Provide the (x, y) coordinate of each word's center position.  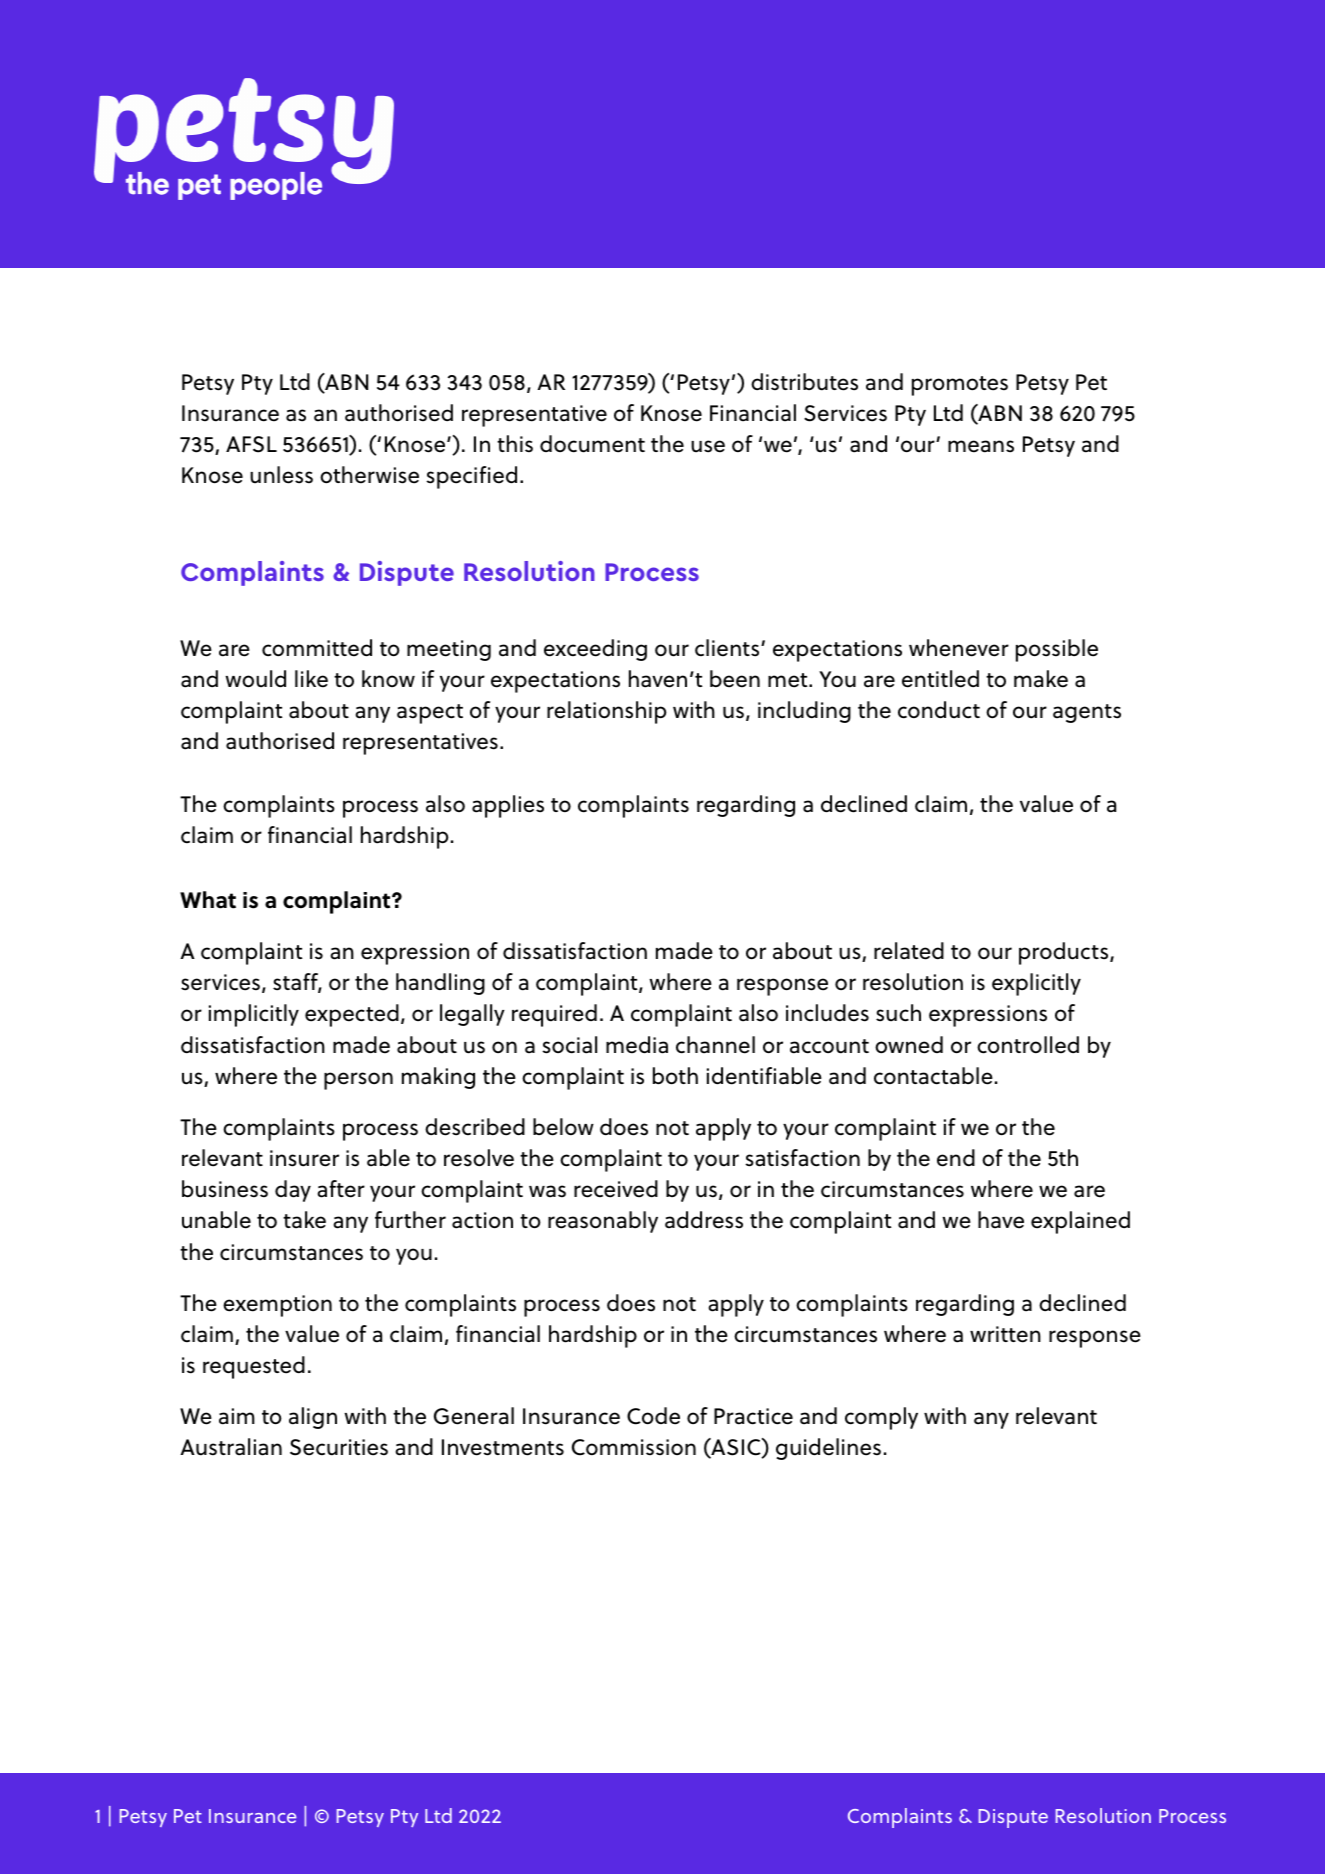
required (554, 1015)
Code (653, 1416)
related (909, 951)
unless (281, 475)
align (313, 1418)
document (592, 444)
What (208, 900)
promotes (960, 386)
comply (881, 1418)
